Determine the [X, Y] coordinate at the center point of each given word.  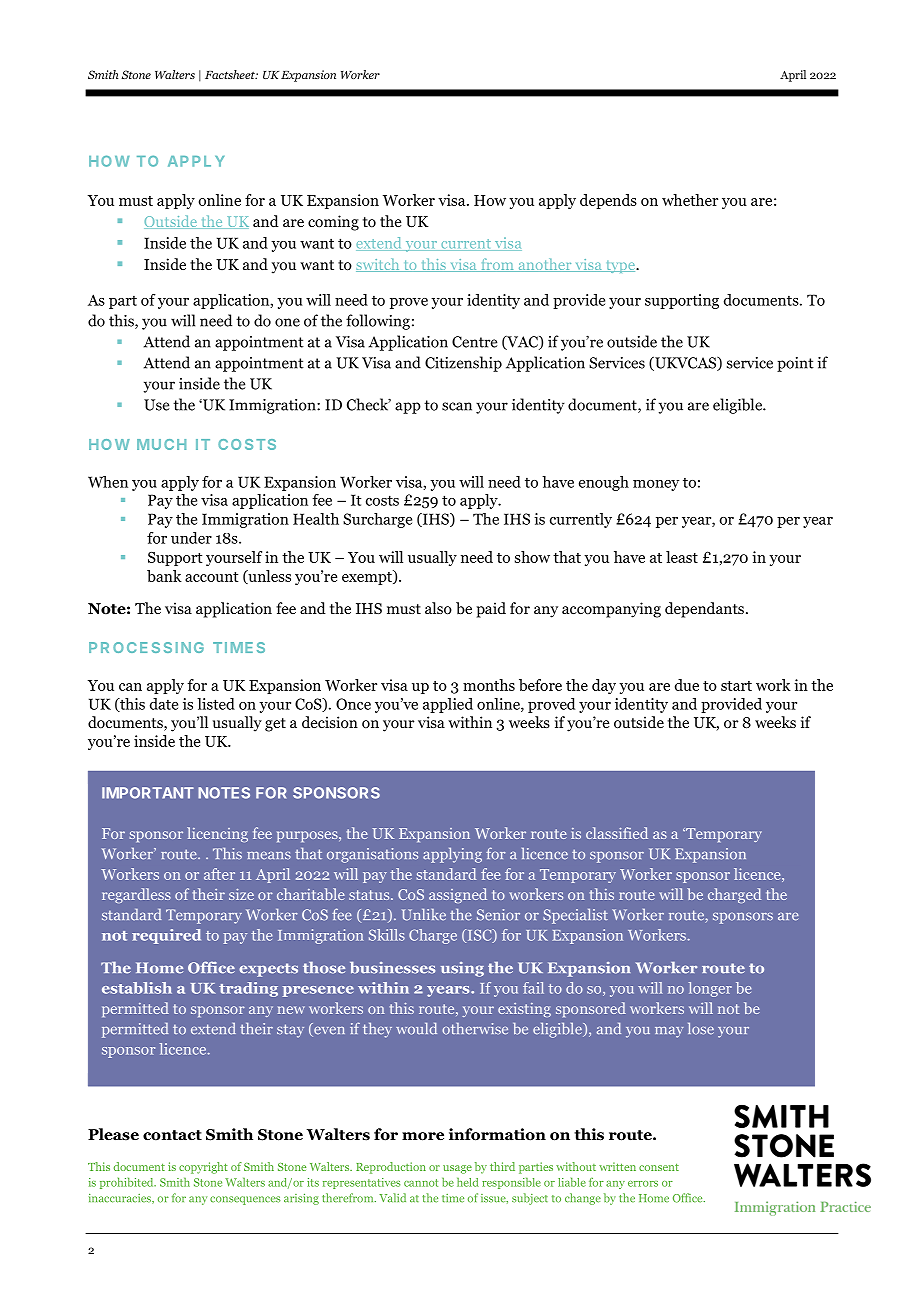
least [682, 557]
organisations [372, 855]
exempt [368, 577]
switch [379, 265]
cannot [421, 1183]
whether [690, 200]
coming [333, 223]
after [219, 874]
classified [617, 833]
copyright [203, 1168]
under [191, 538]
